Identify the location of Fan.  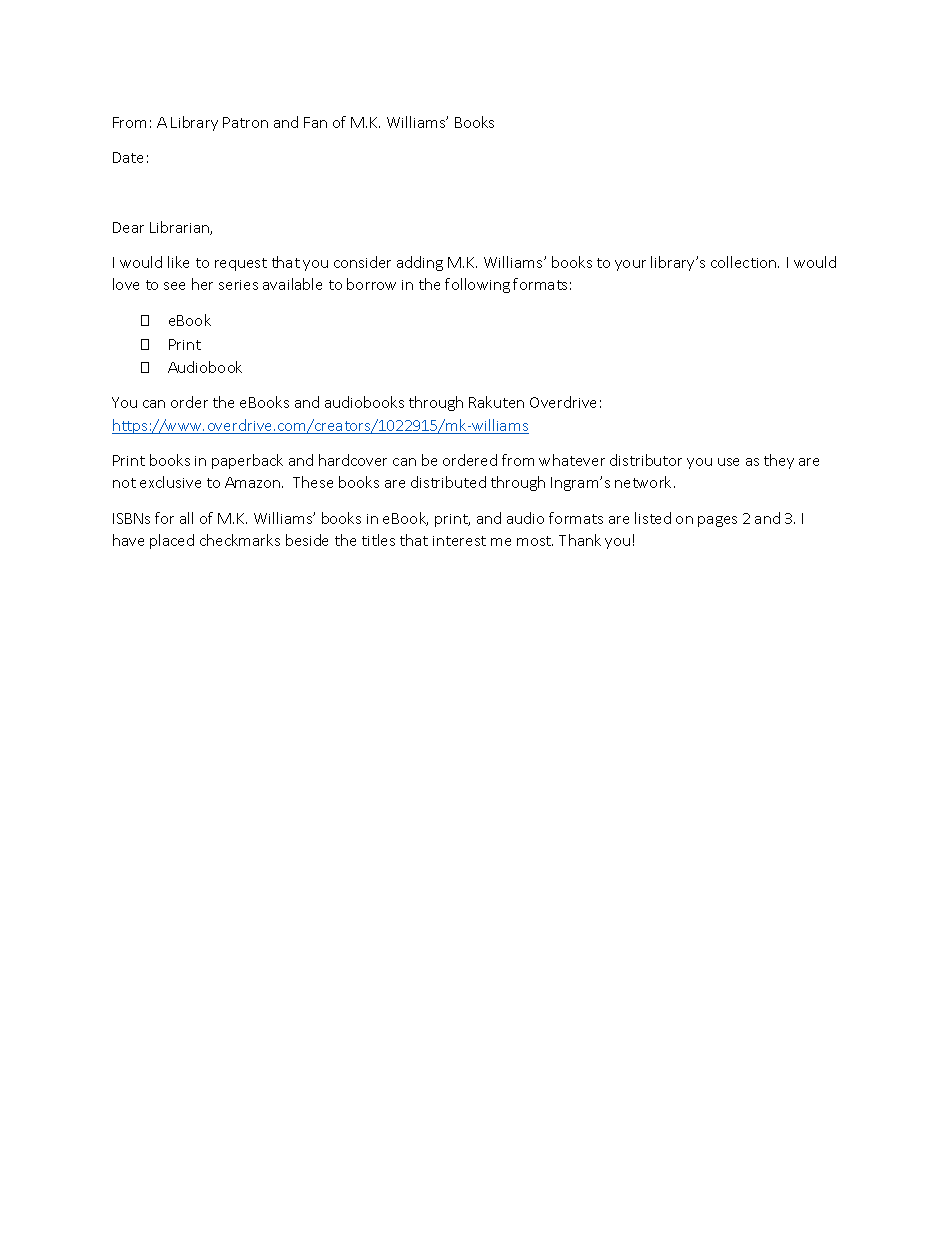
(315, 122).
